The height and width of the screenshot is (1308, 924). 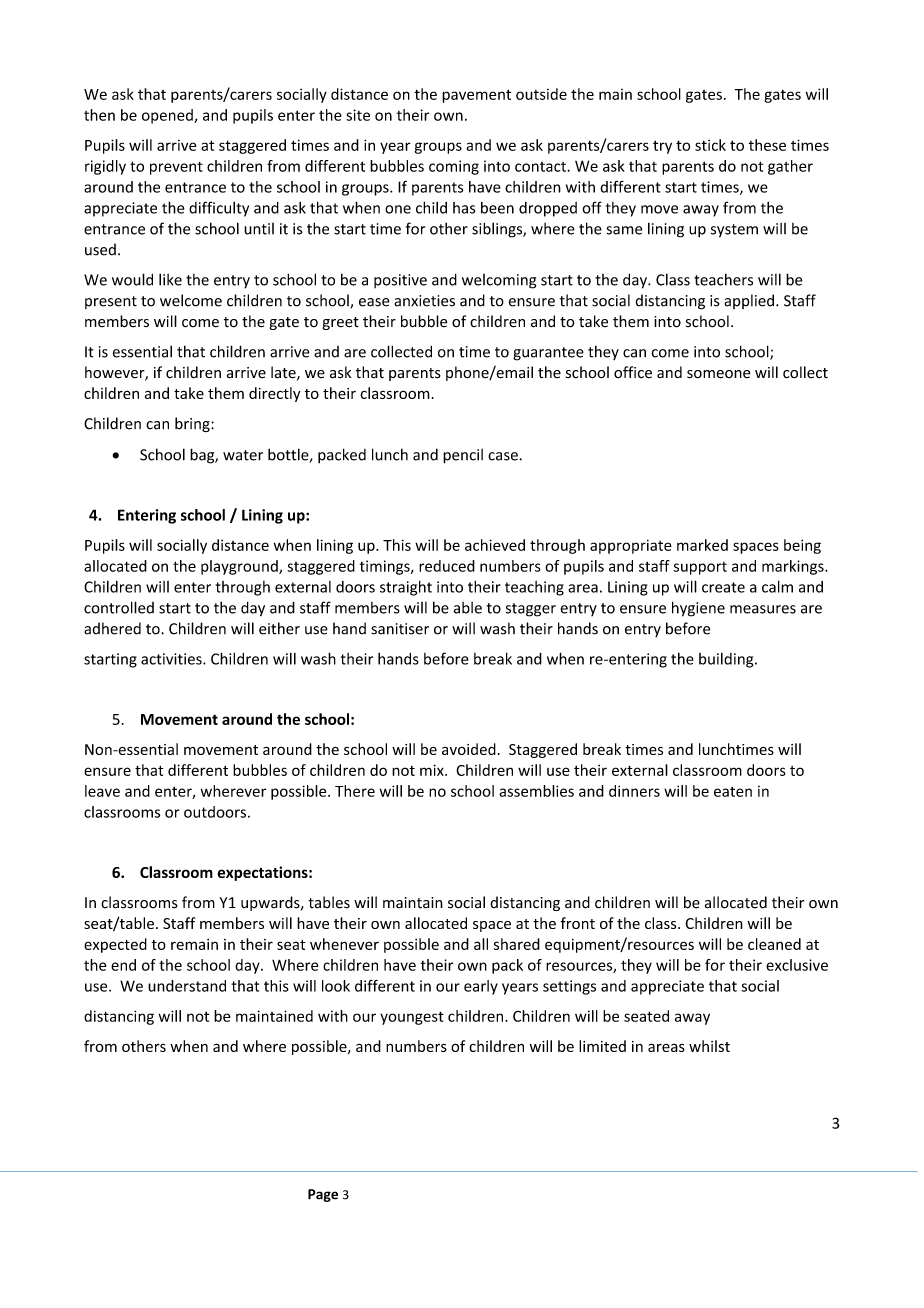 What do you see at coordinates (400, 629) in the screenshot?
I see `sanitiser` at bounding box center [400, 629].
